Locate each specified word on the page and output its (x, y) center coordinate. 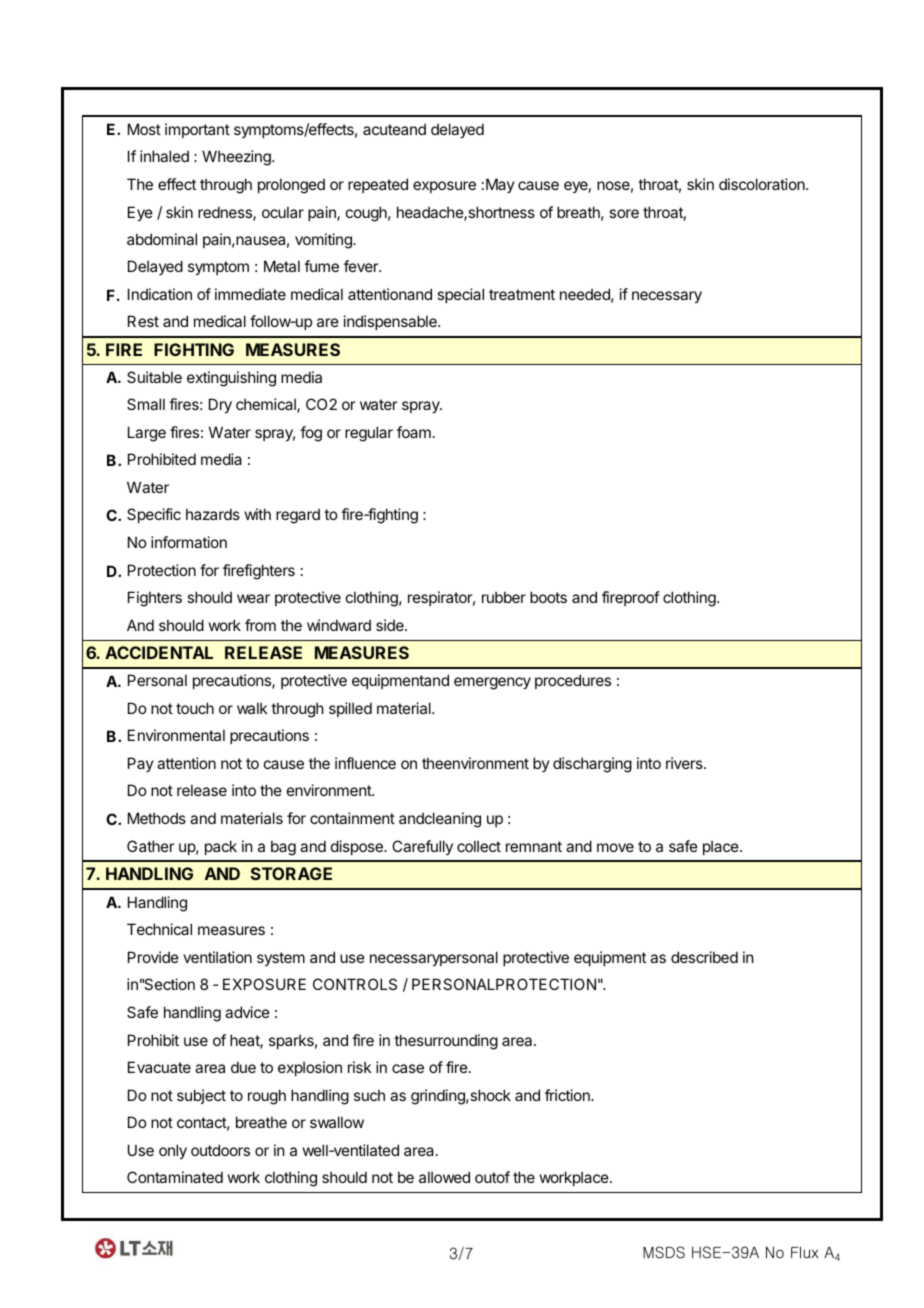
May (500, 185)
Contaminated (175, 1177)
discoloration (763, 184)
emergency (492, 683)
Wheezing (237, 158)
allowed (444, 1177)
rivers (685, 763)
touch (195, 708)
